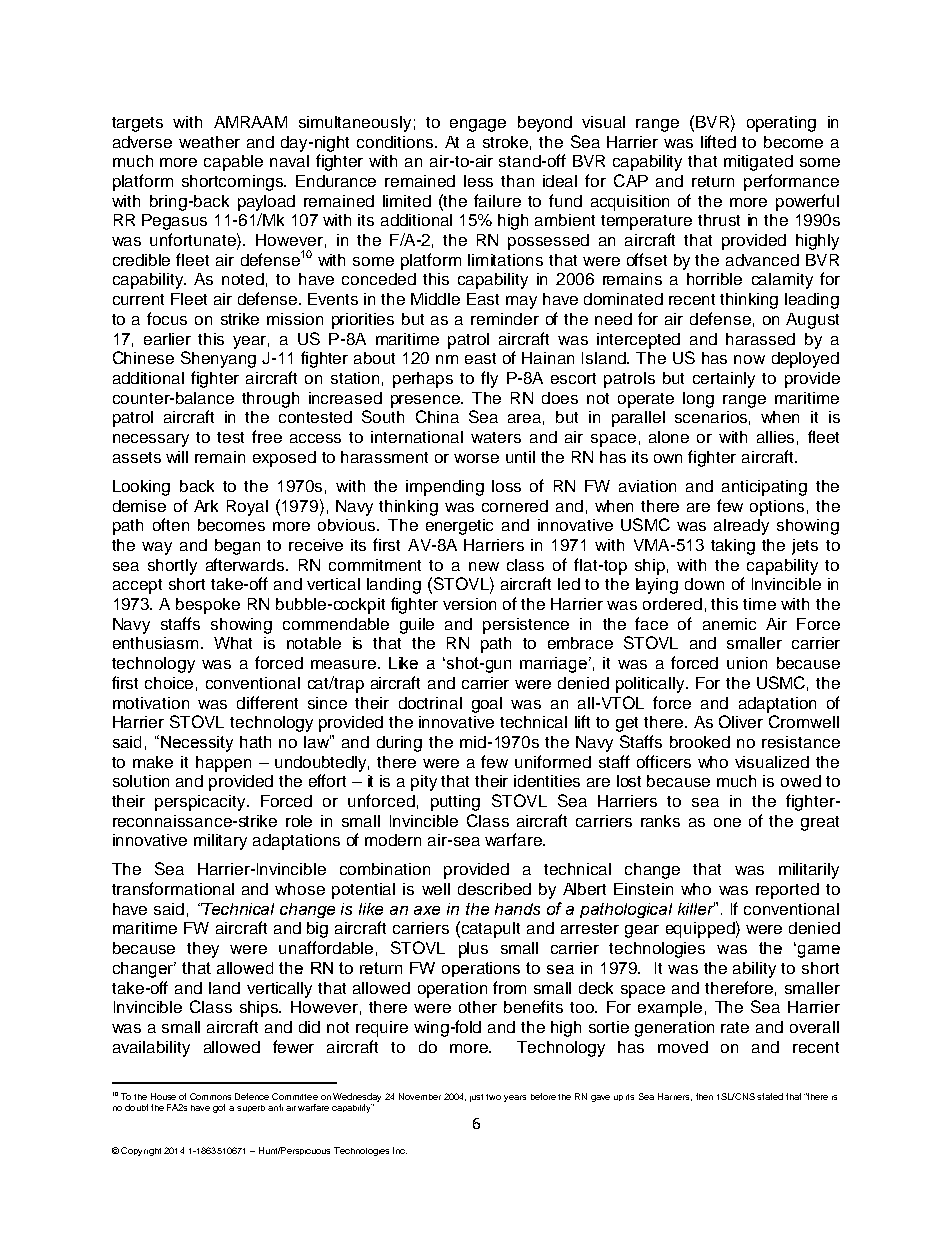 The height and width of the page is (1233, 952). What do you see at coordinates (173, 888) in the page?
I see `transformational` at bounding box center [173, 888].
